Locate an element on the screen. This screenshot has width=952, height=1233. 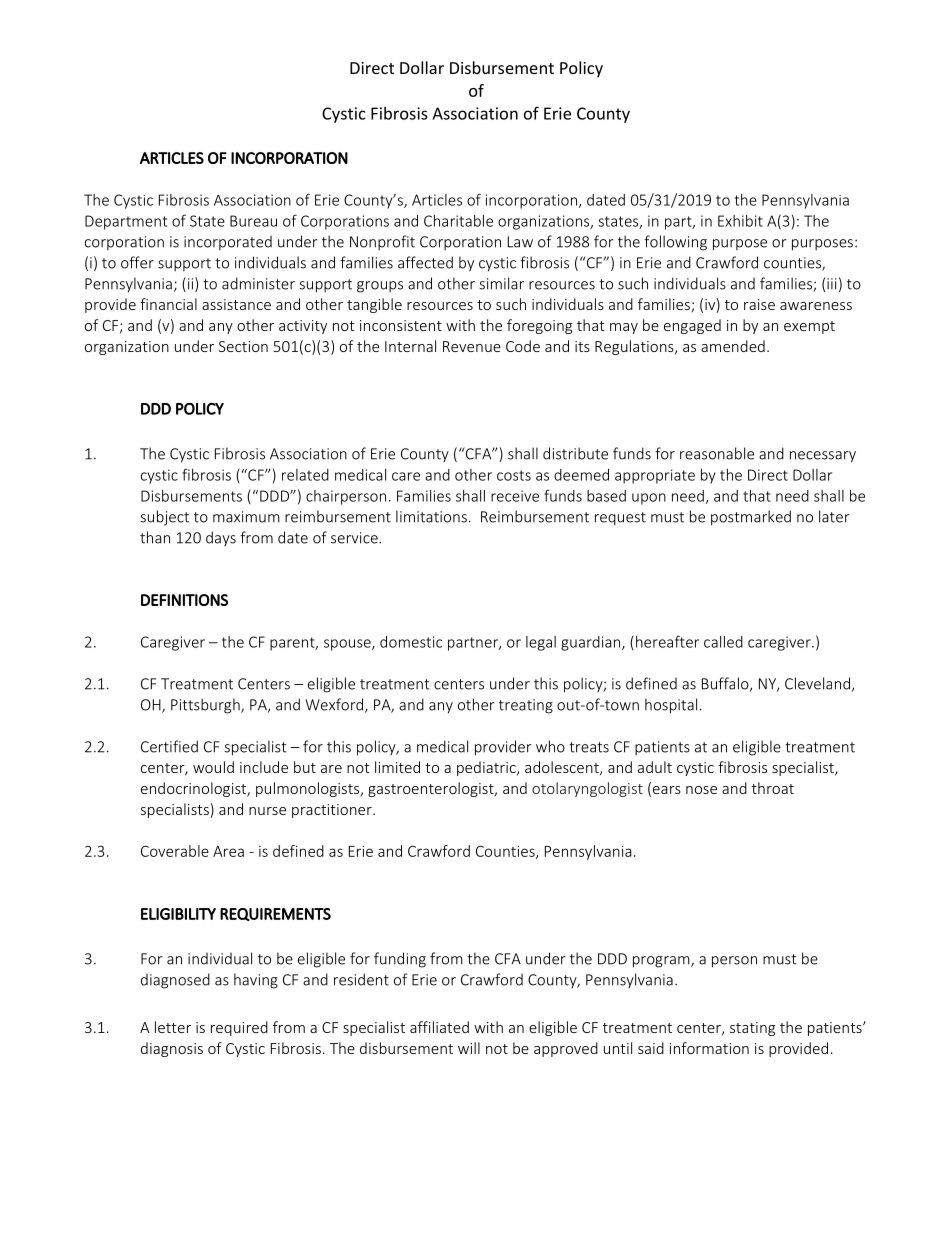
incorporated is located at coordinates (228, 243).
